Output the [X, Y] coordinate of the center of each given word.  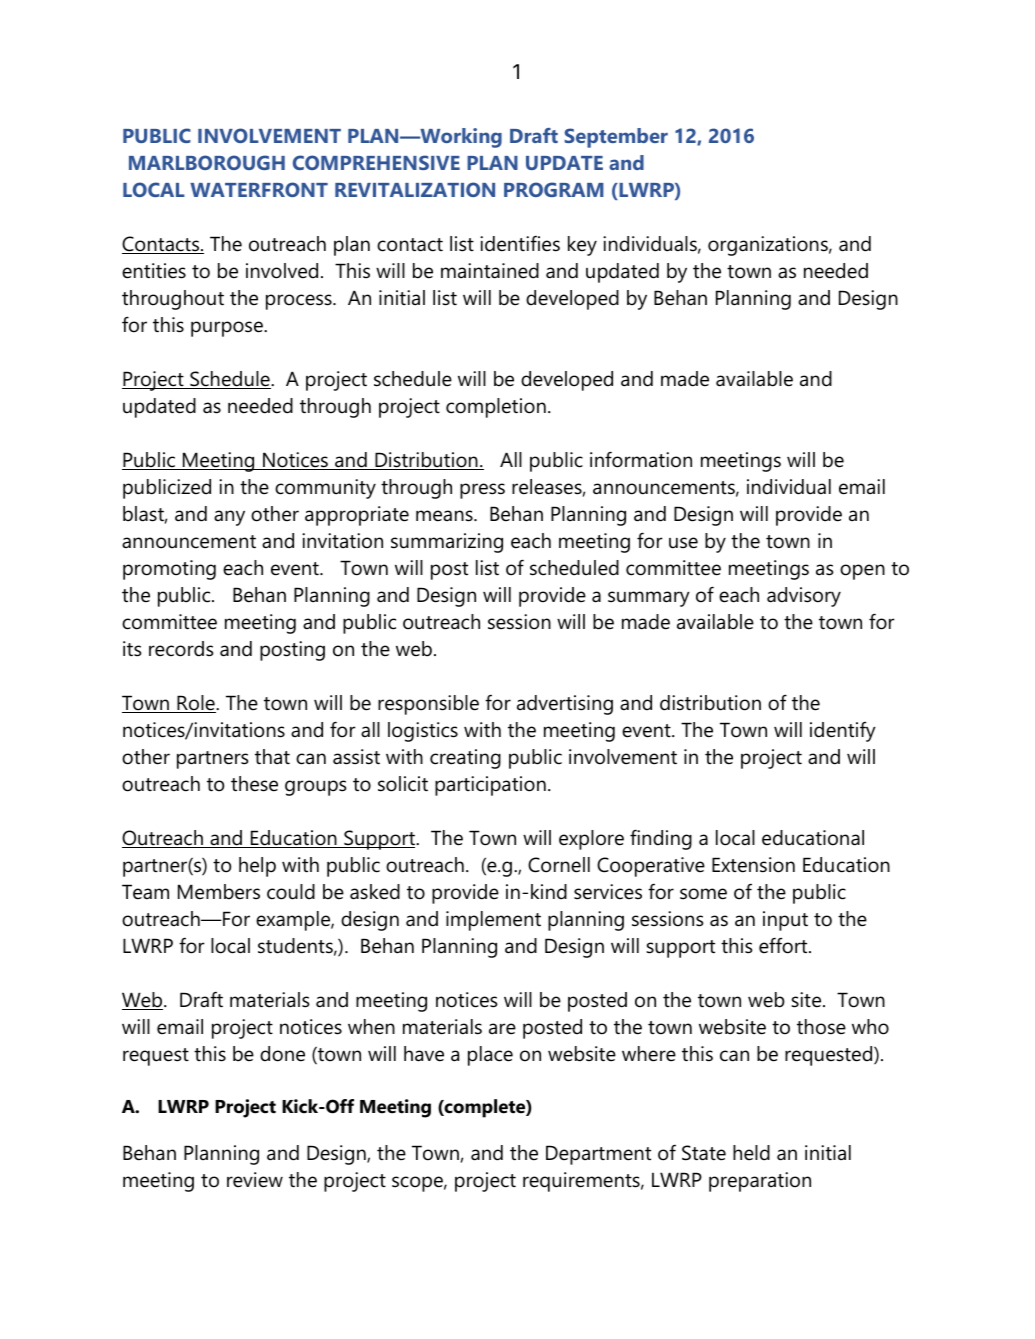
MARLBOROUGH [207, 162]
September [616, 138]
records [181, 649]
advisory [804, 597]
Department [598, 1155]
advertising [565, 705]
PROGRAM [554, 189]
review [255, 1180]
